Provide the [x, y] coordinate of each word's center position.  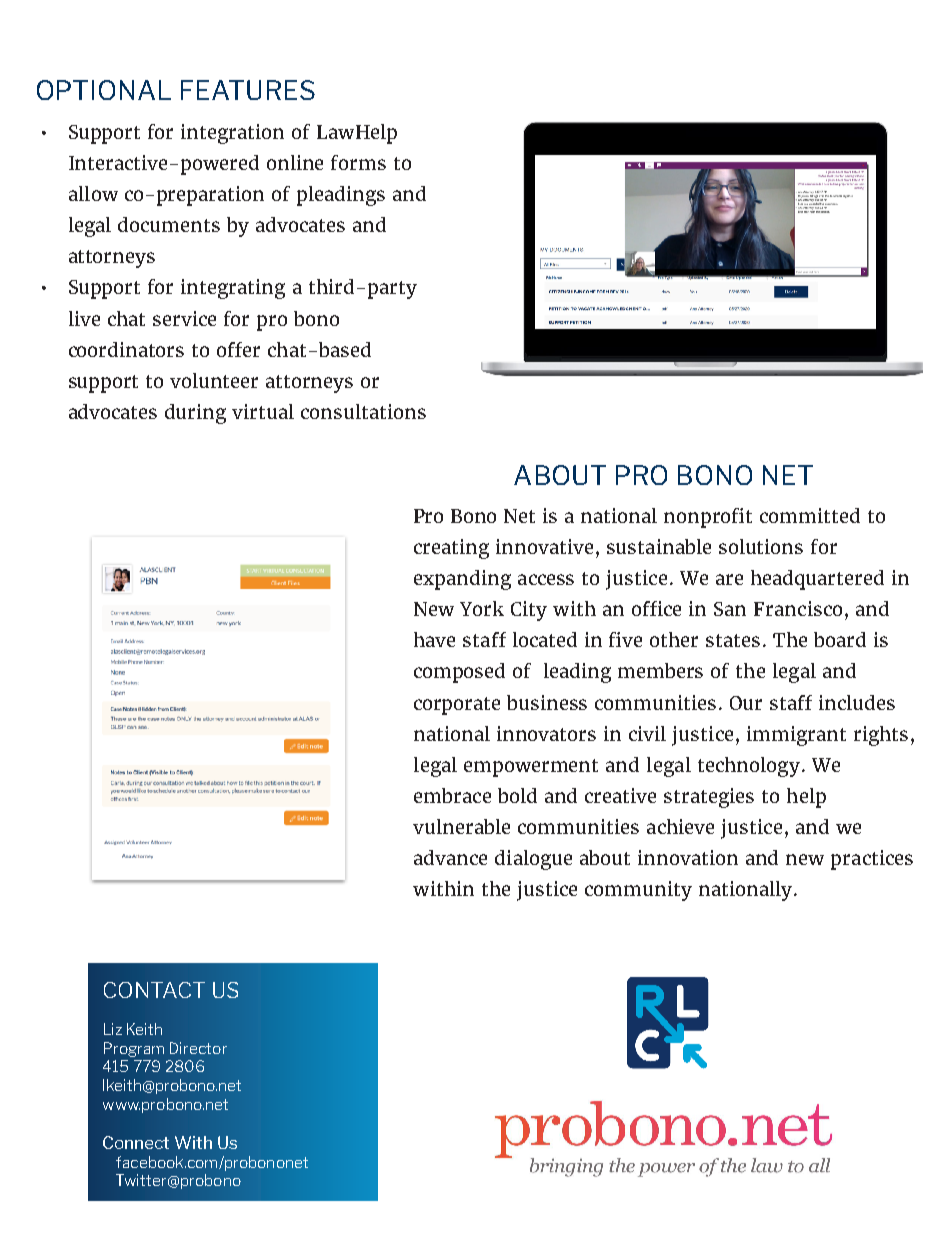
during [195, 414]
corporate [457, 706]
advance [450, 857]
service [184, 318]
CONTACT [154, 990]
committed [810, 515]
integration [232, 134]
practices [872, 860]
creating [451, 549]
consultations [363, 411]
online [295, 162]
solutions [761, 546]
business [547, 702]
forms [358, 162]
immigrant [796, 736]
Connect [136, 1142]
